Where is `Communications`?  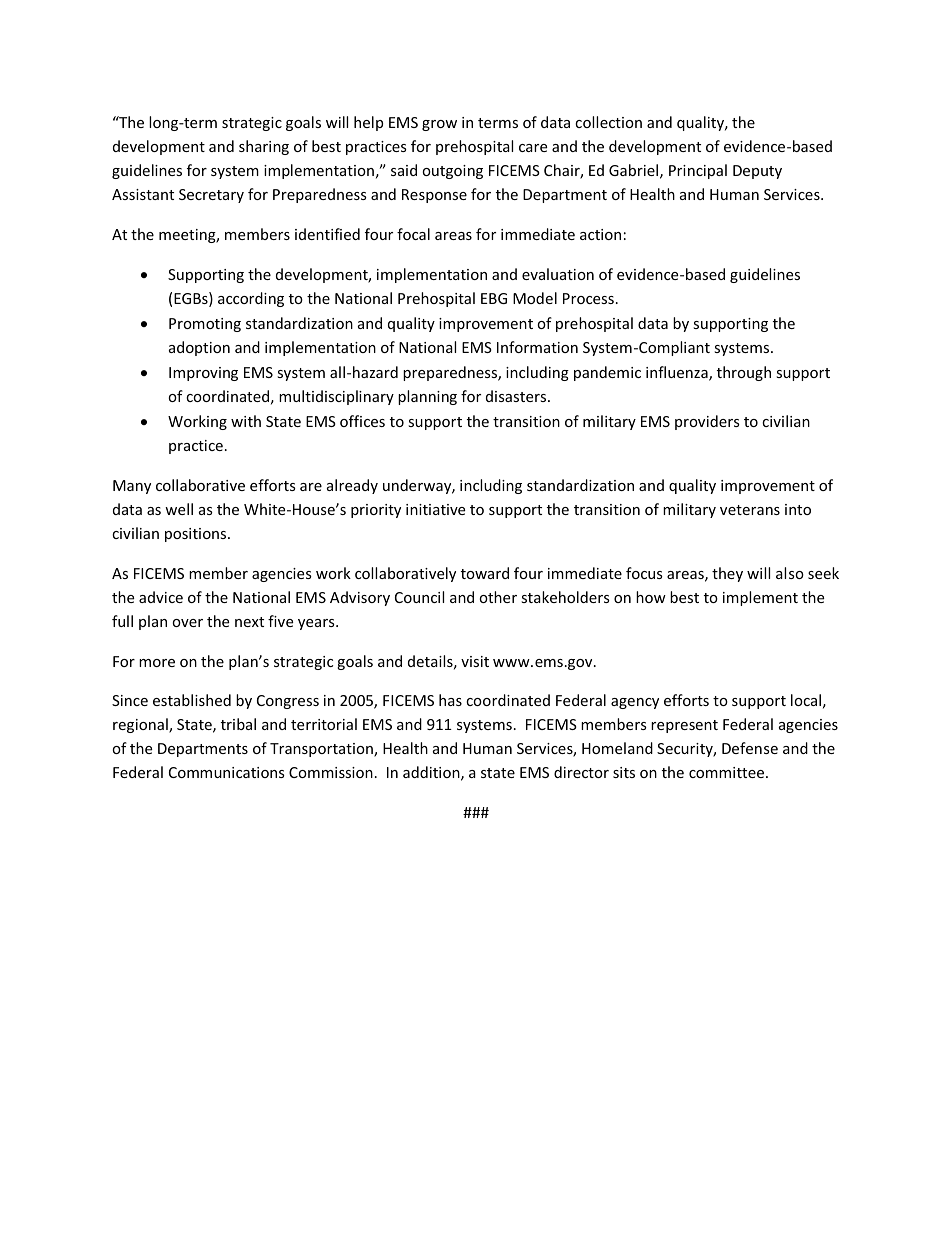
Communications is located at coordinates (227, 772).
